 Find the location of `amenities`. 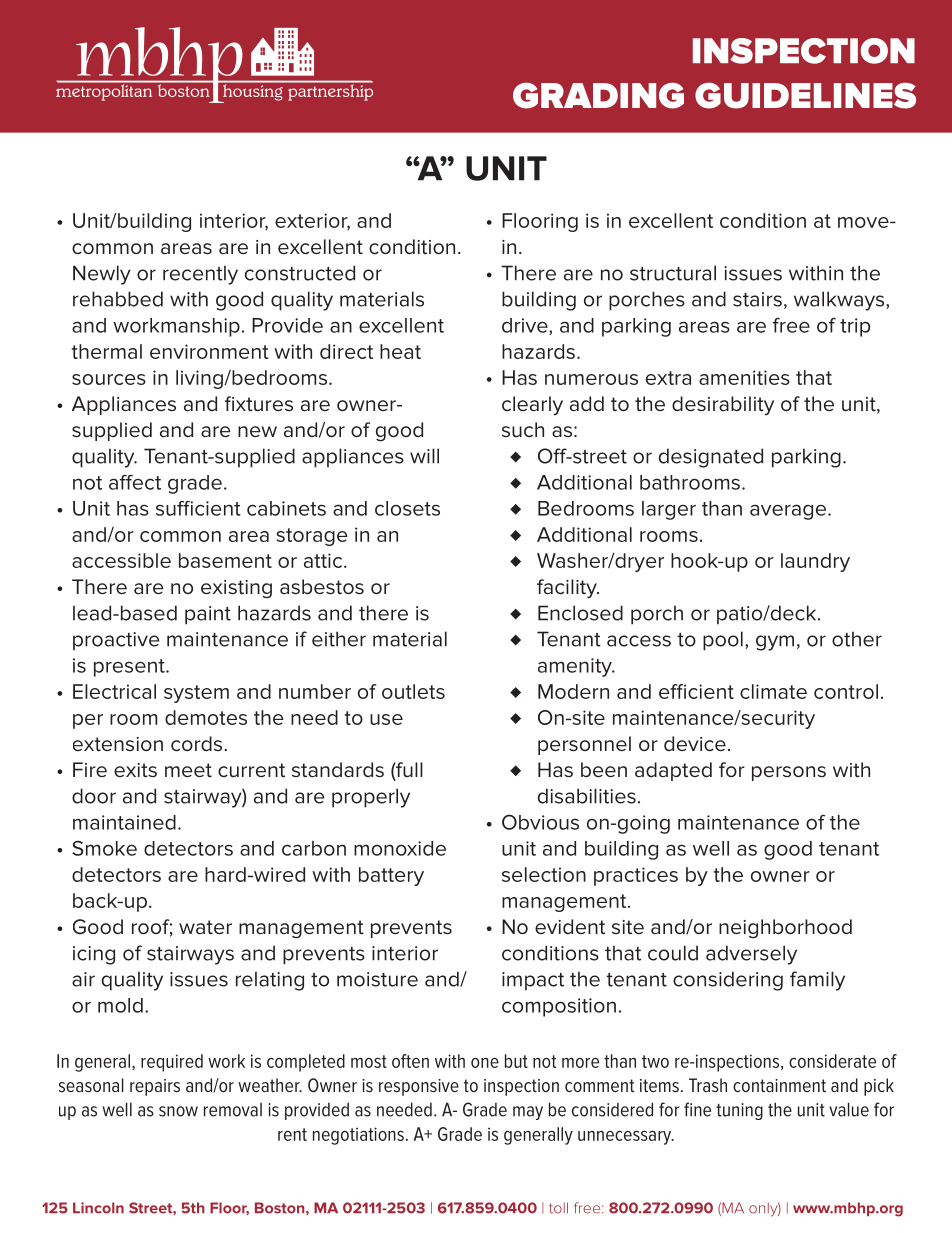

amenities is located at coordinates (744, 377).
